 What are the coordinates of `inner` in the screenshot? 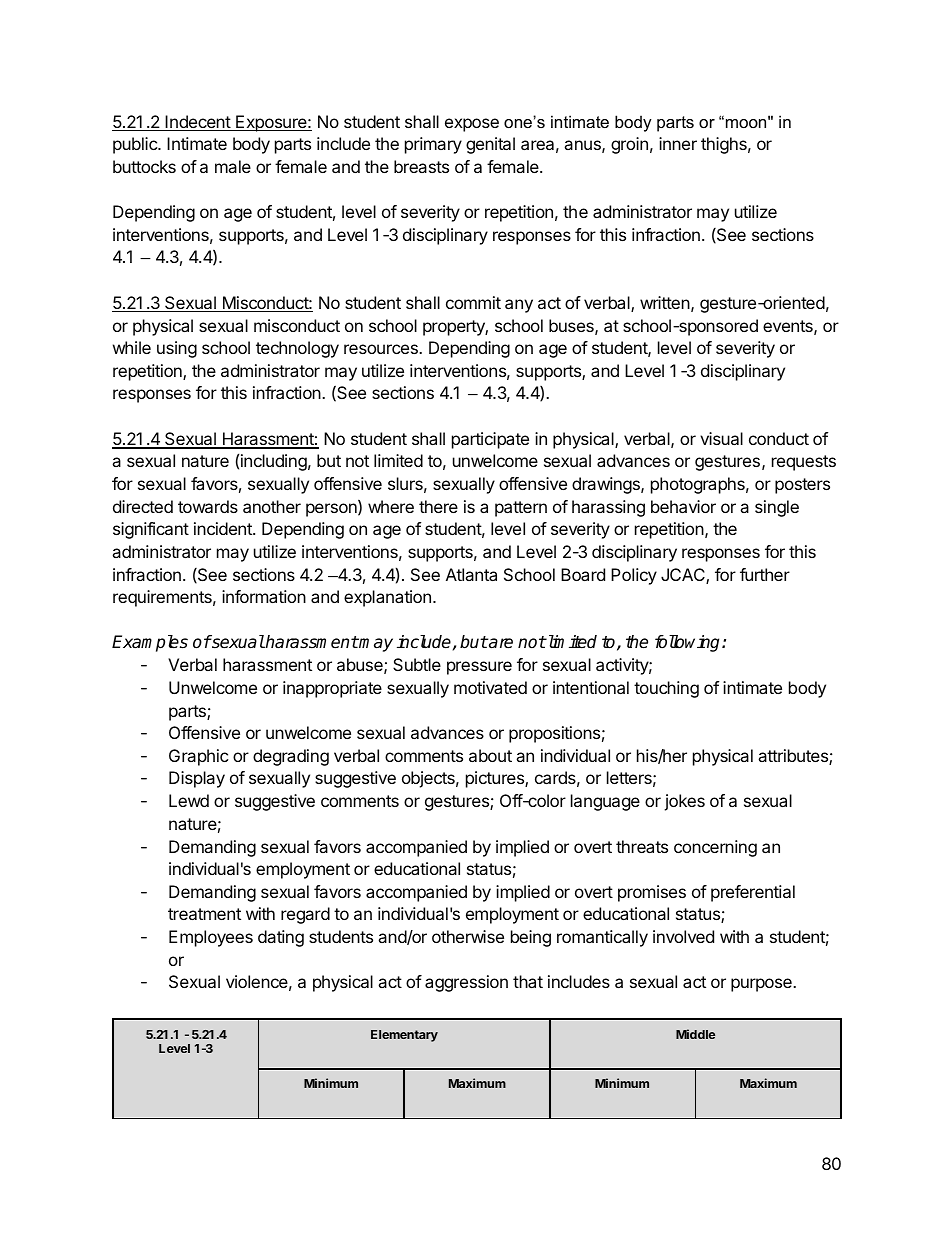 It's located at (678, 143).
